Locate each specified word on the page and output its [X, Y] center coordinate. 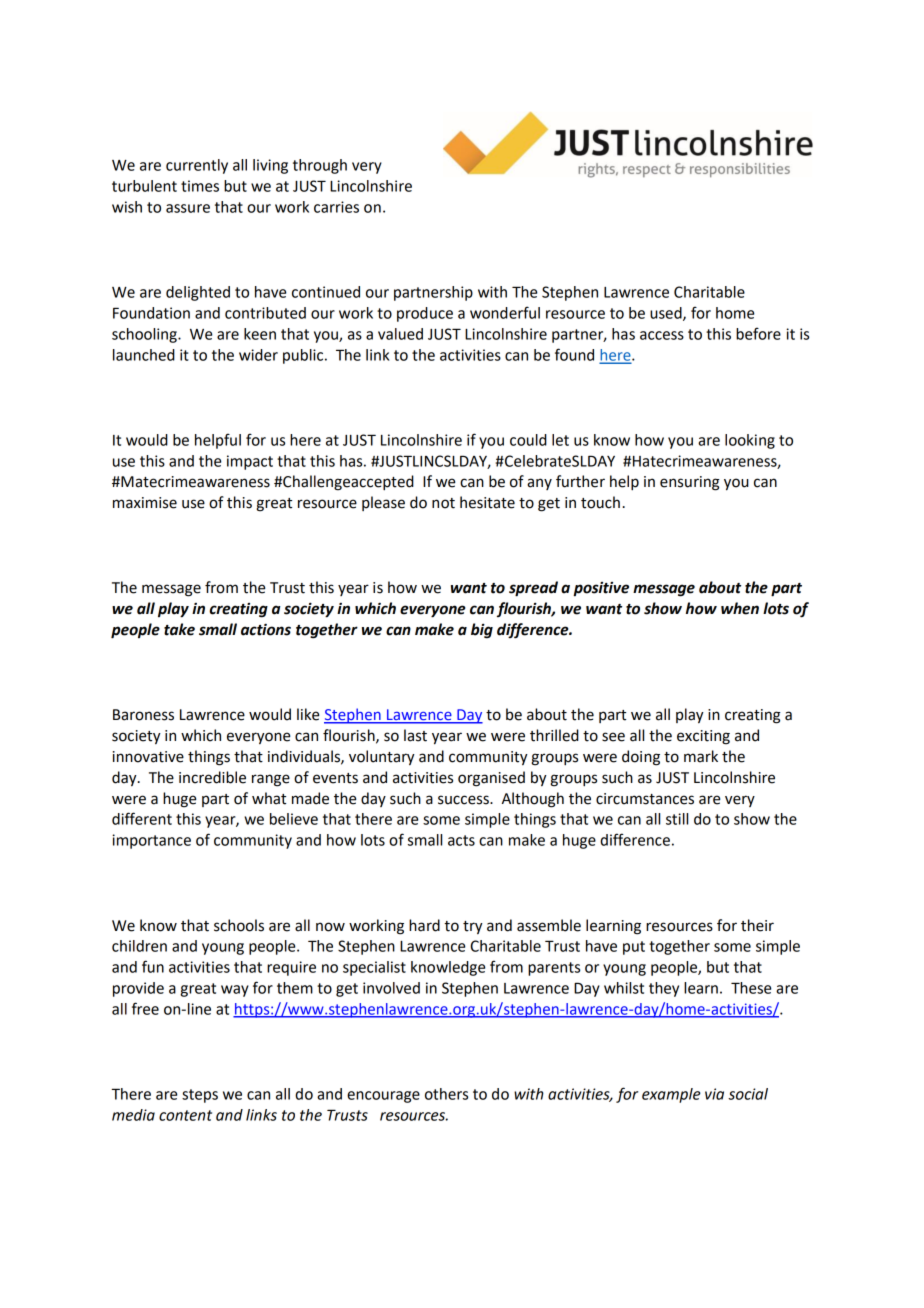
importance [151, 841]
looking [750, 441]
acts [461, 840]
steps [200, 1096]
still [677, 819]
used [667, 314]
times [200, 186]
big [482, 631]
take [179, 629]
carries [336, 207]
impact [250, 462]
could [528, 440]
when [740, 608]
